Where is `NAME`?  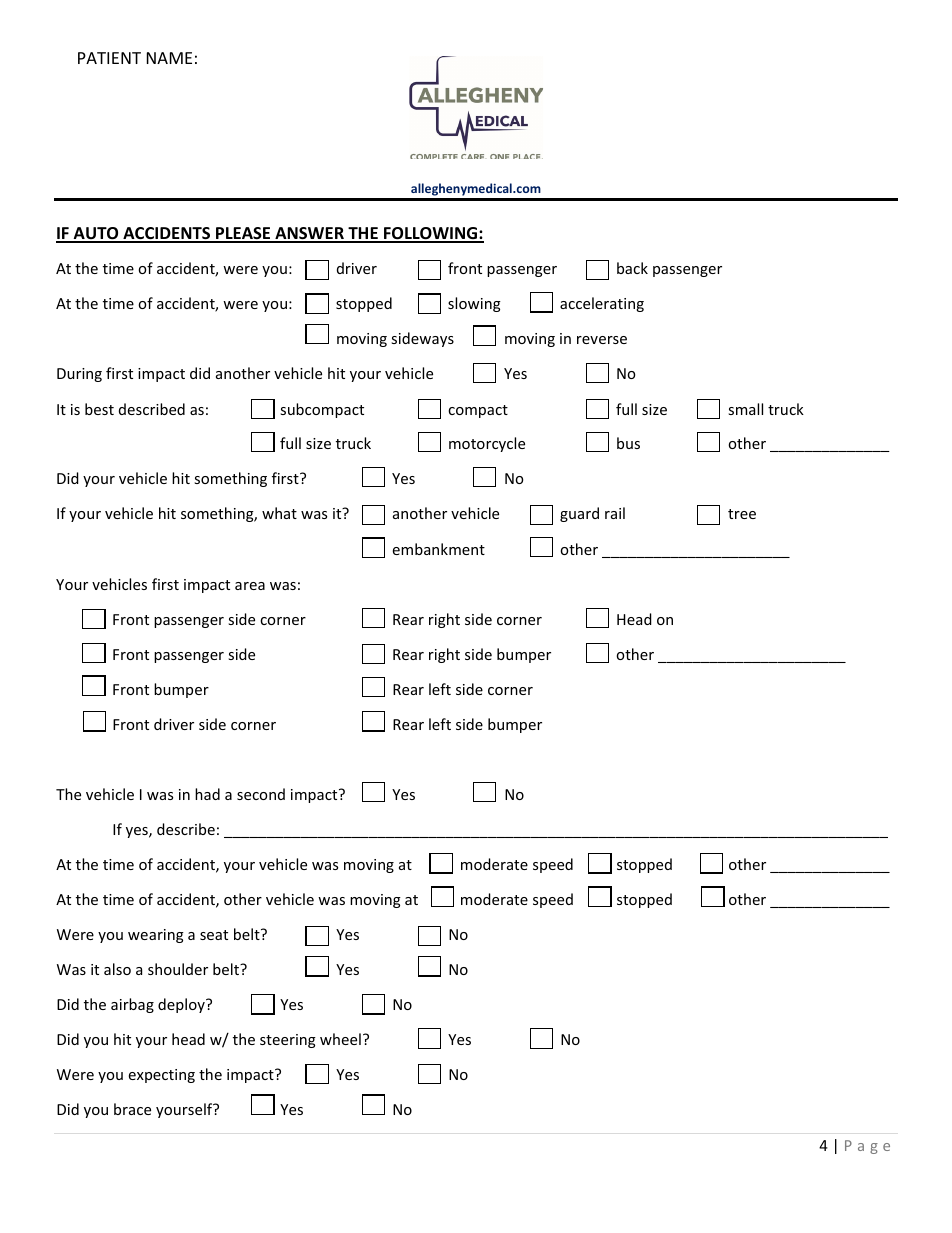 NAME is located at coordinates (169, 58).
